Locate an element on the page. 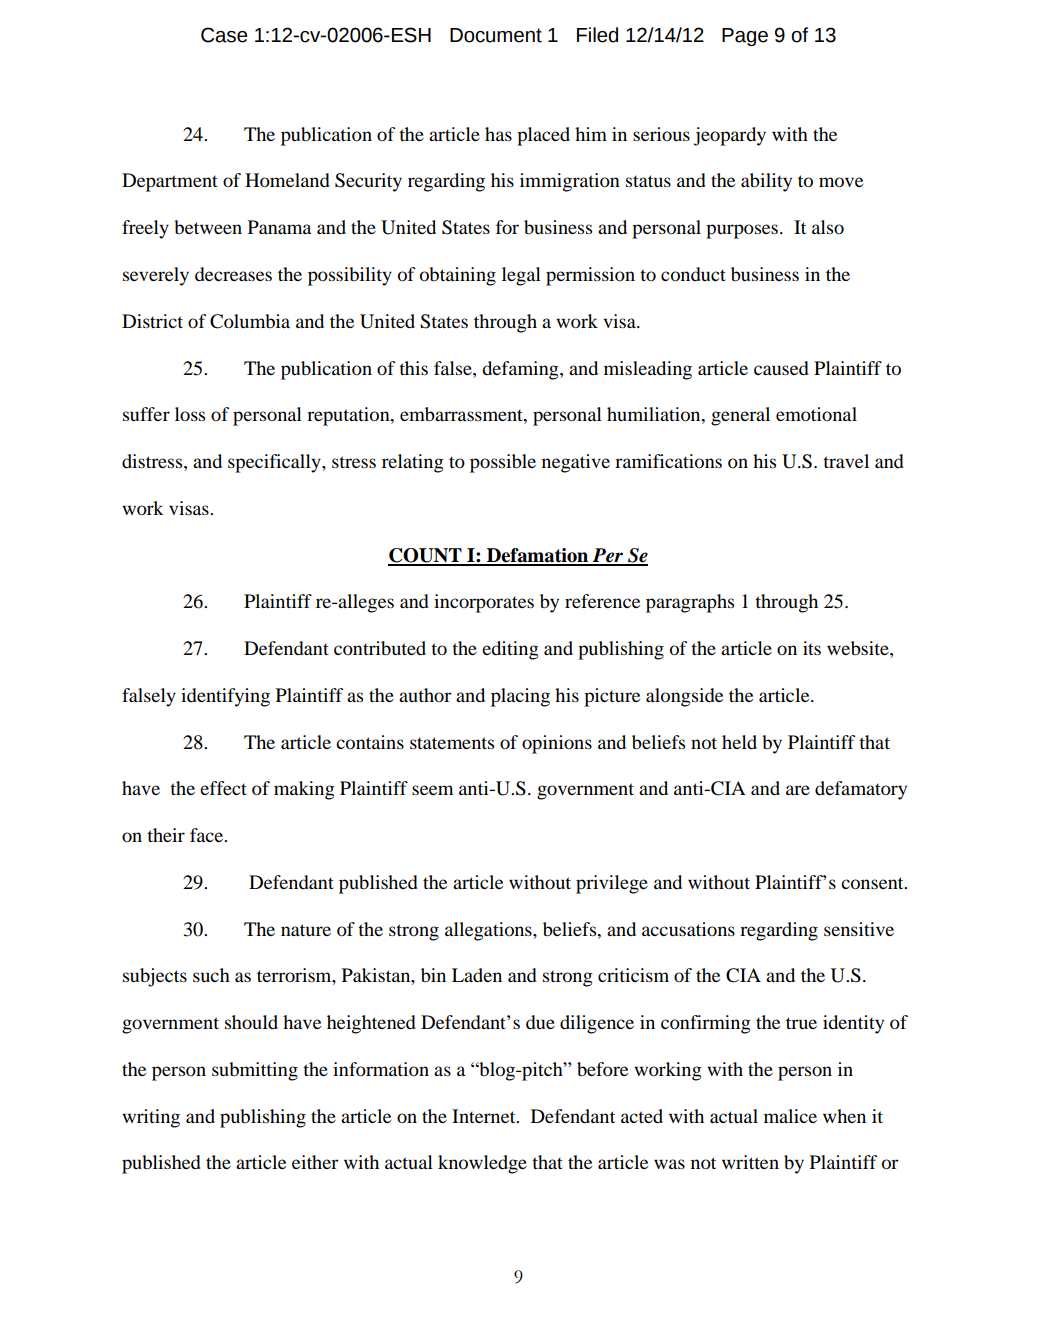 The width and height of the document is (1037, 1342). Case is located at coordinates (224, 35).
